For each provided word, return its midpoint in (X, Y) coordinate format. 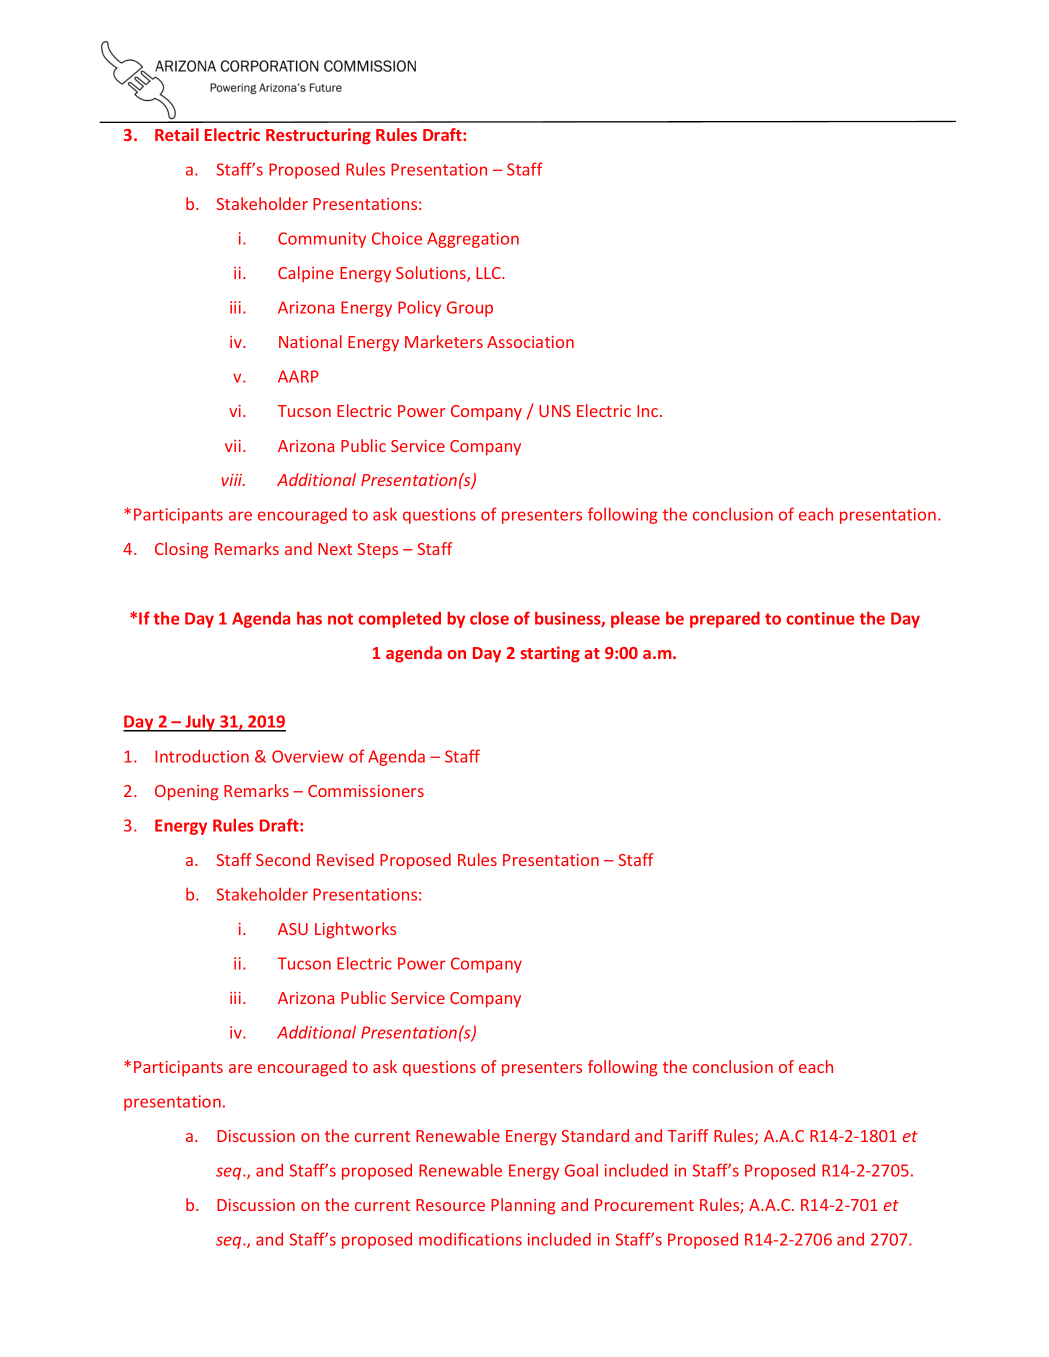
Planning (523, 1206)
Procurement (644, 1205)
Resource (450, 1205)
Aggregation (473, 240)
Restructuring (318, 136)
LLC (489, 273)
